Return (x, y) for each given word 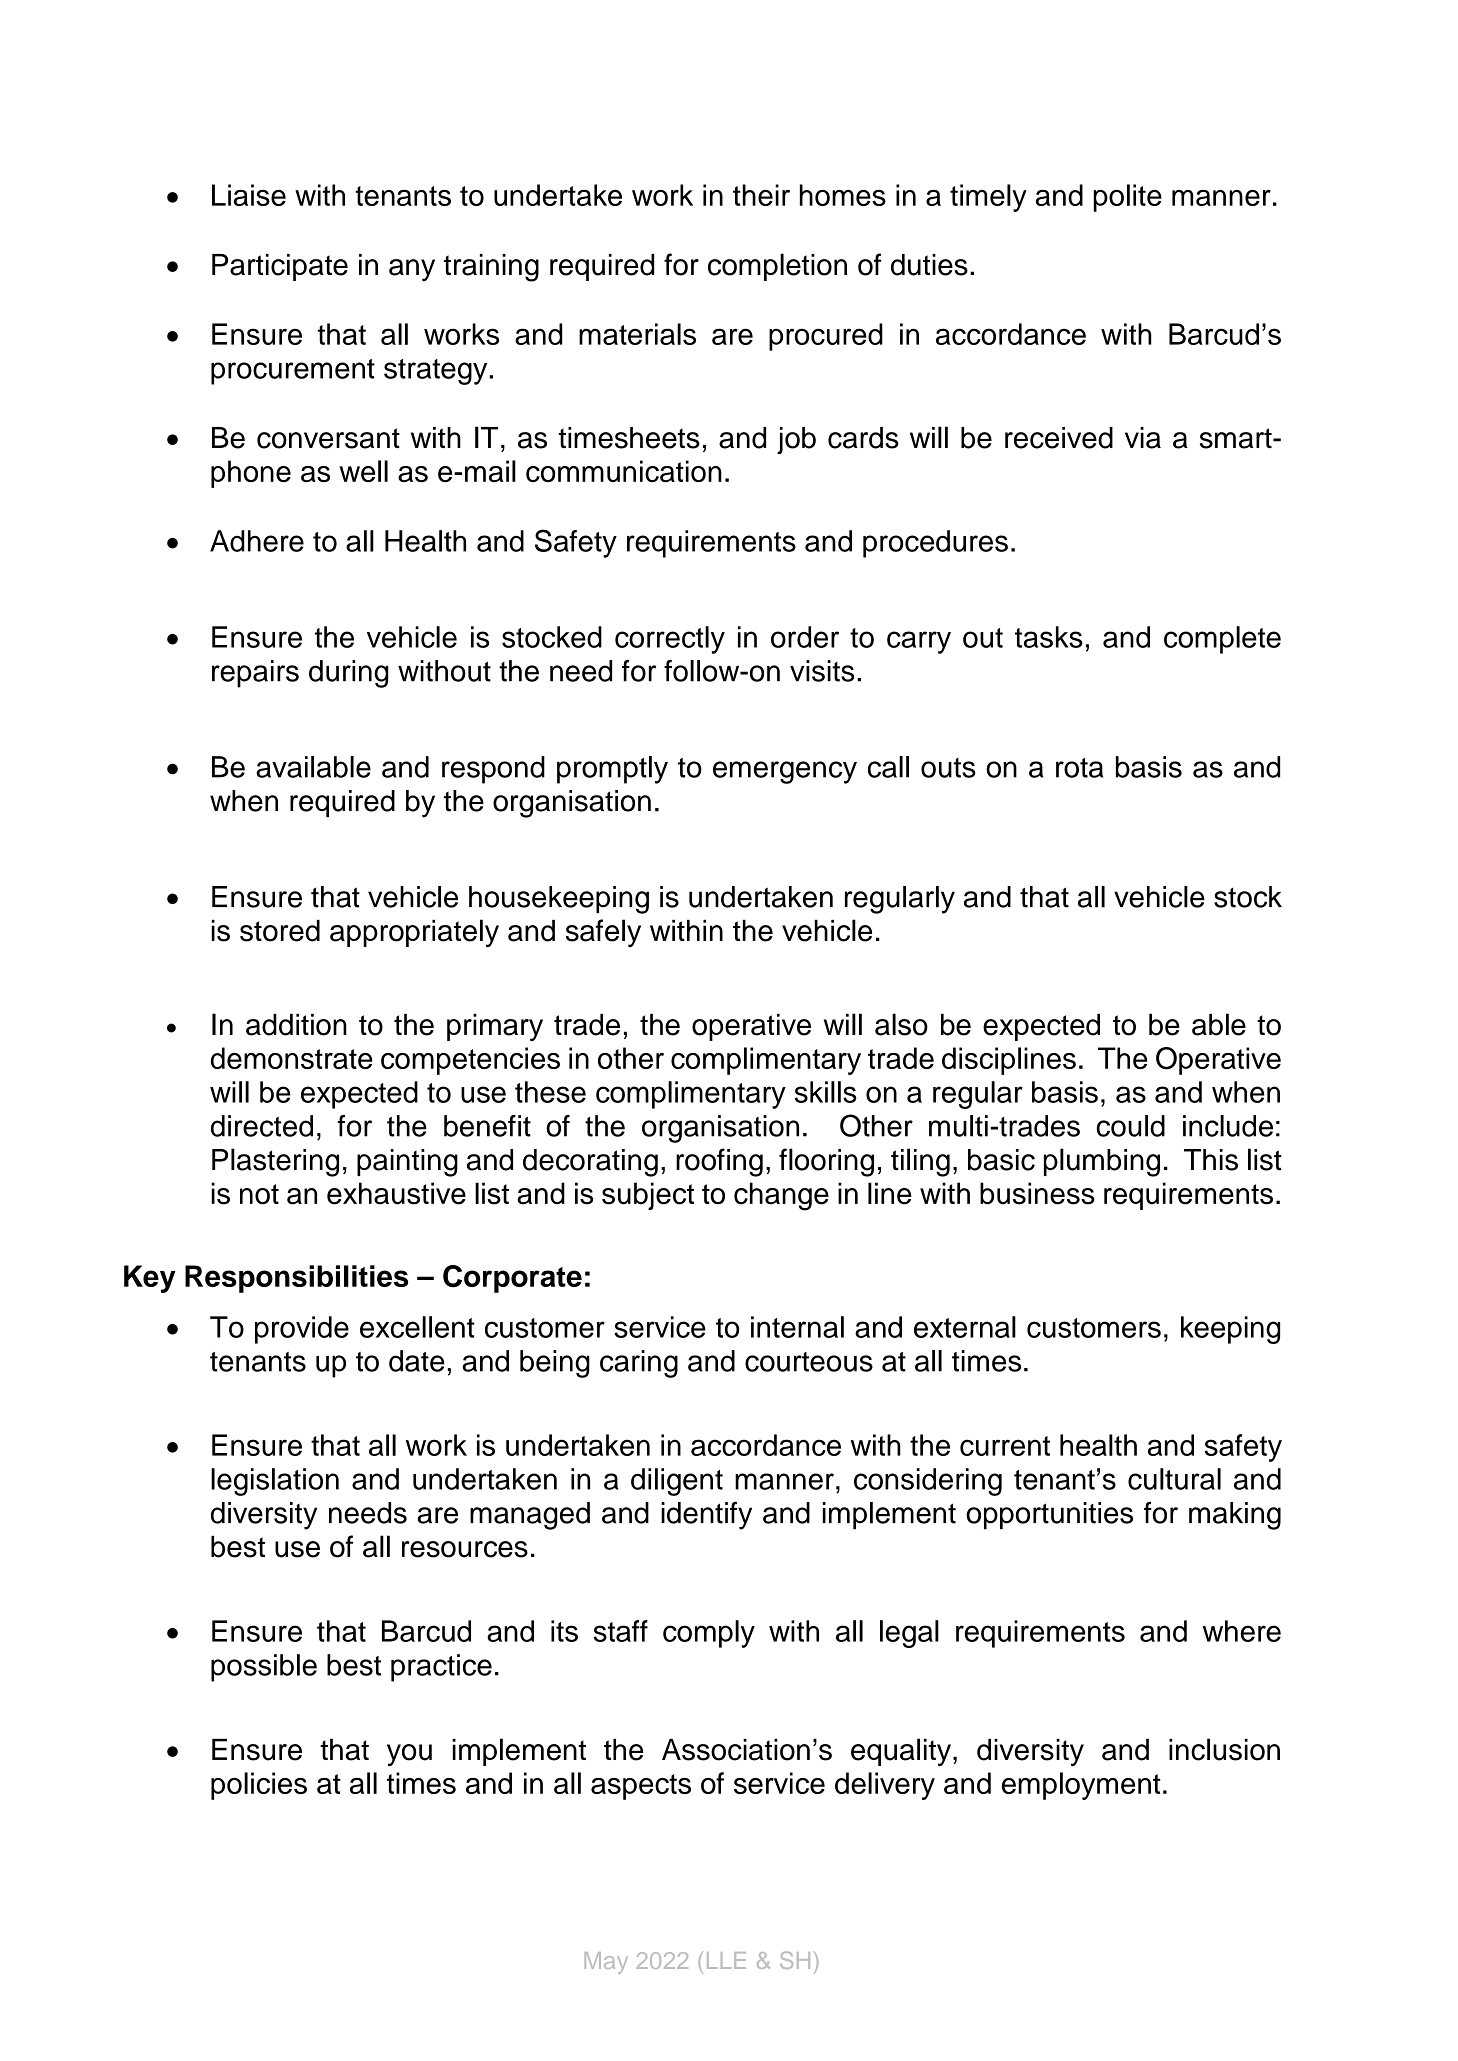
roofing (719, 1162)
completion (777, 267)
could (1131, 1126)
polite (1128, 198)
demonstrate (292, 1058)
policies (259, 1786)
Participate (280, 267)
